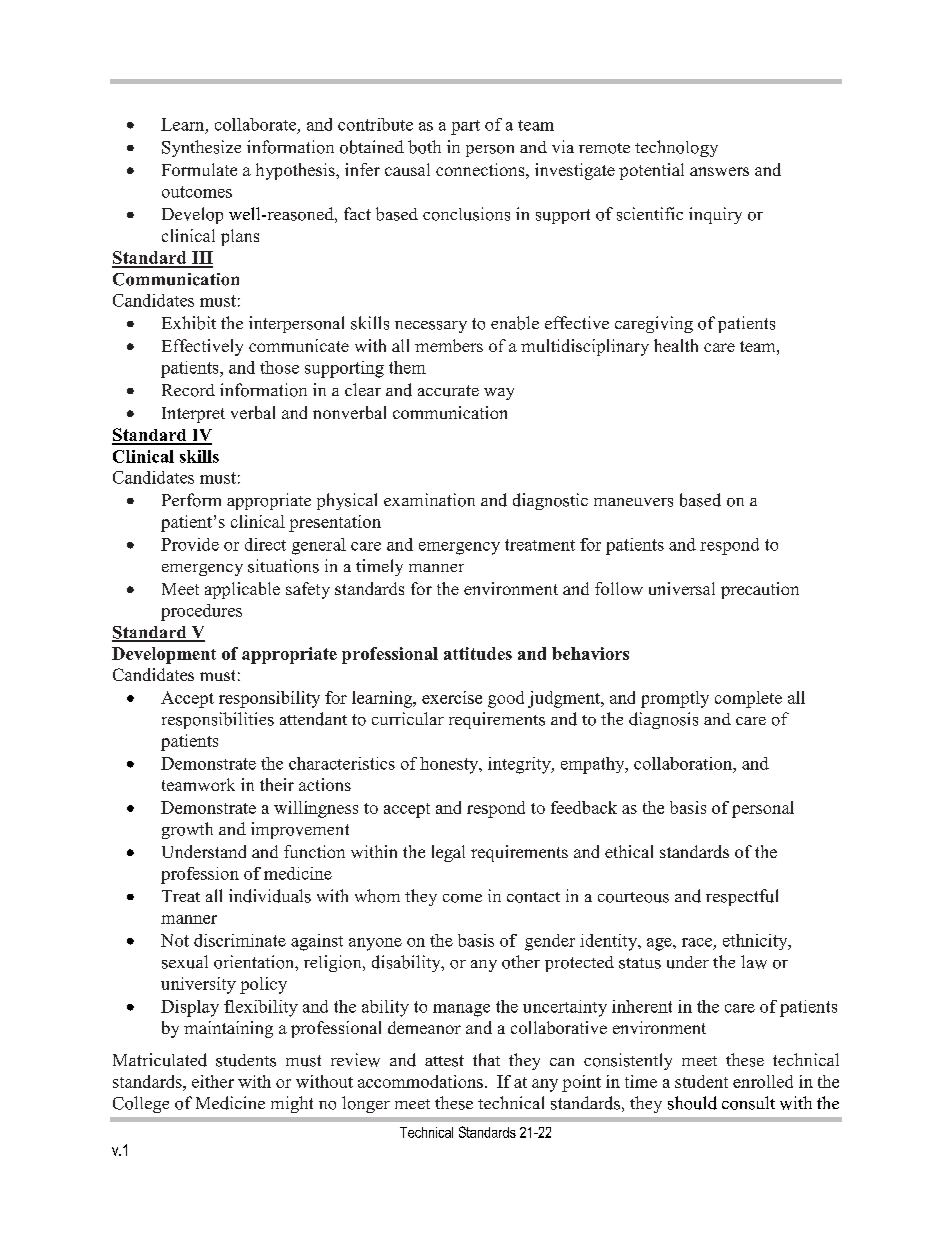 This screenshot has height=1233, width=952. What do you see at coordinates (424, 147) in the screenshot?
I see `both` at bounding box center [424, 147].
